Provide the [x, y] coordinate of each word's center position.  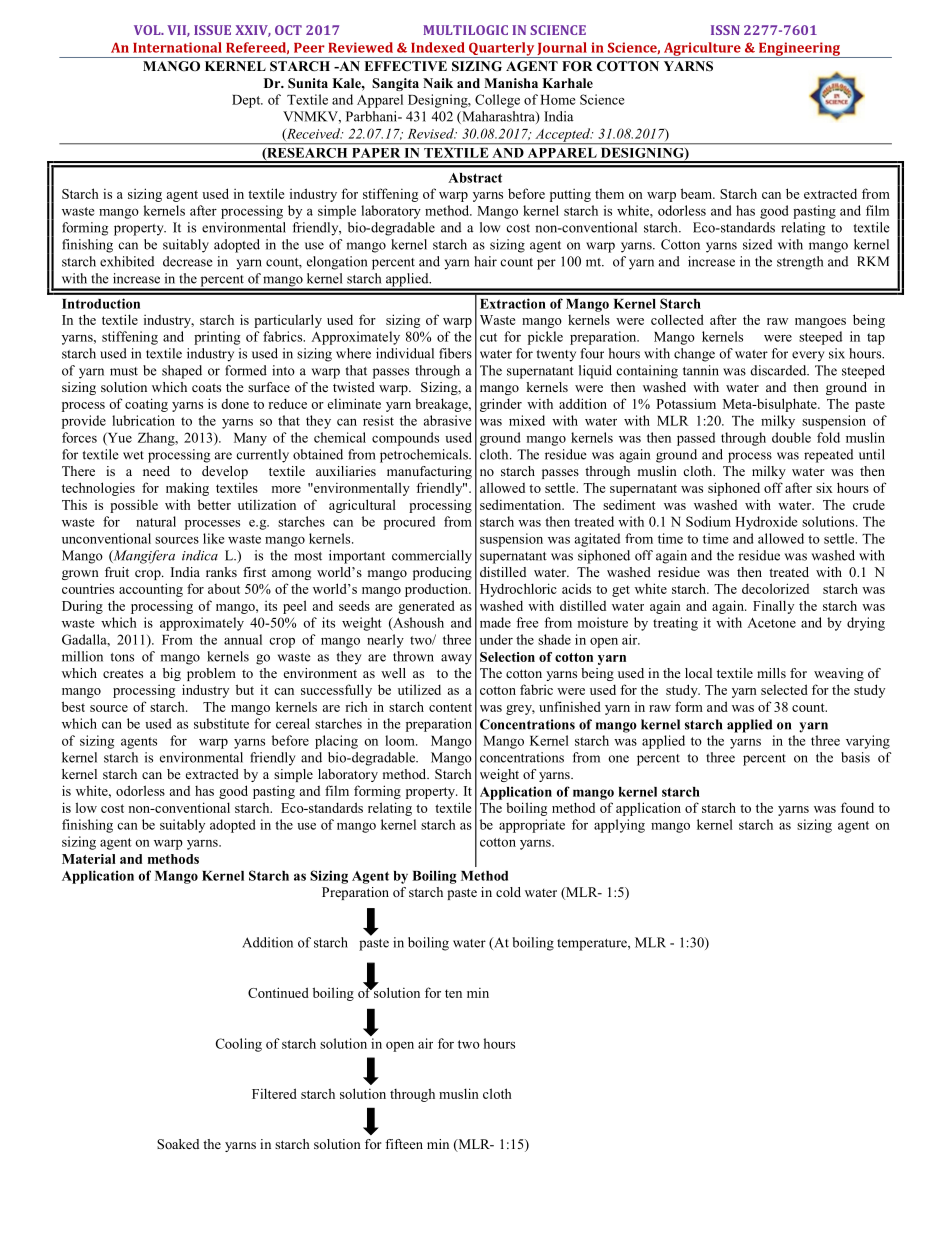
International [177, 47]
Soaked [178, 1144]
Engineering [799, 50]
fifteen [404, 1144]
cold [508, 892]
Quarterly [501, 50]
